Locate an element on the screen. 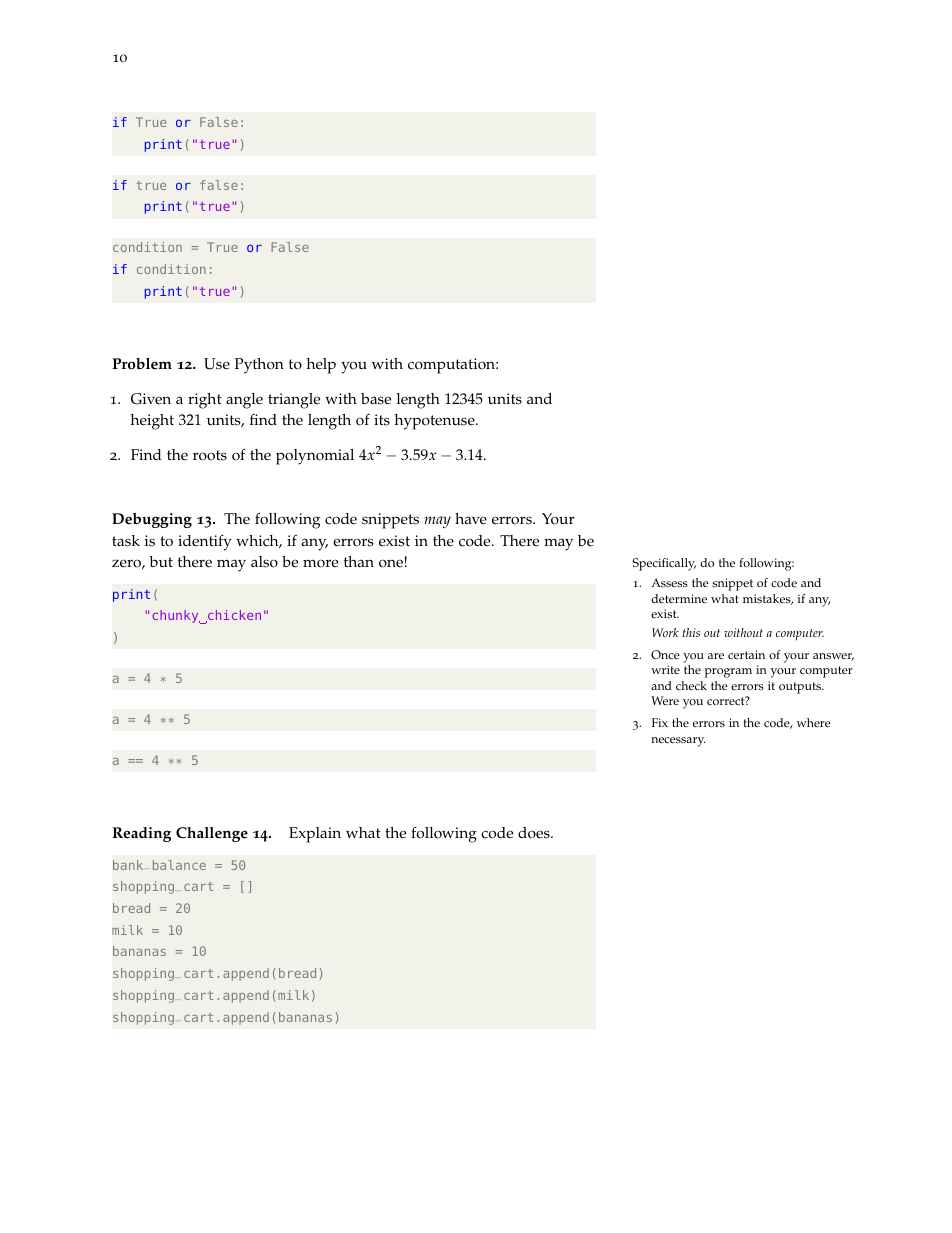 This screenshot has width=952, height=1233. Python is located at coordinates (259, 366).
